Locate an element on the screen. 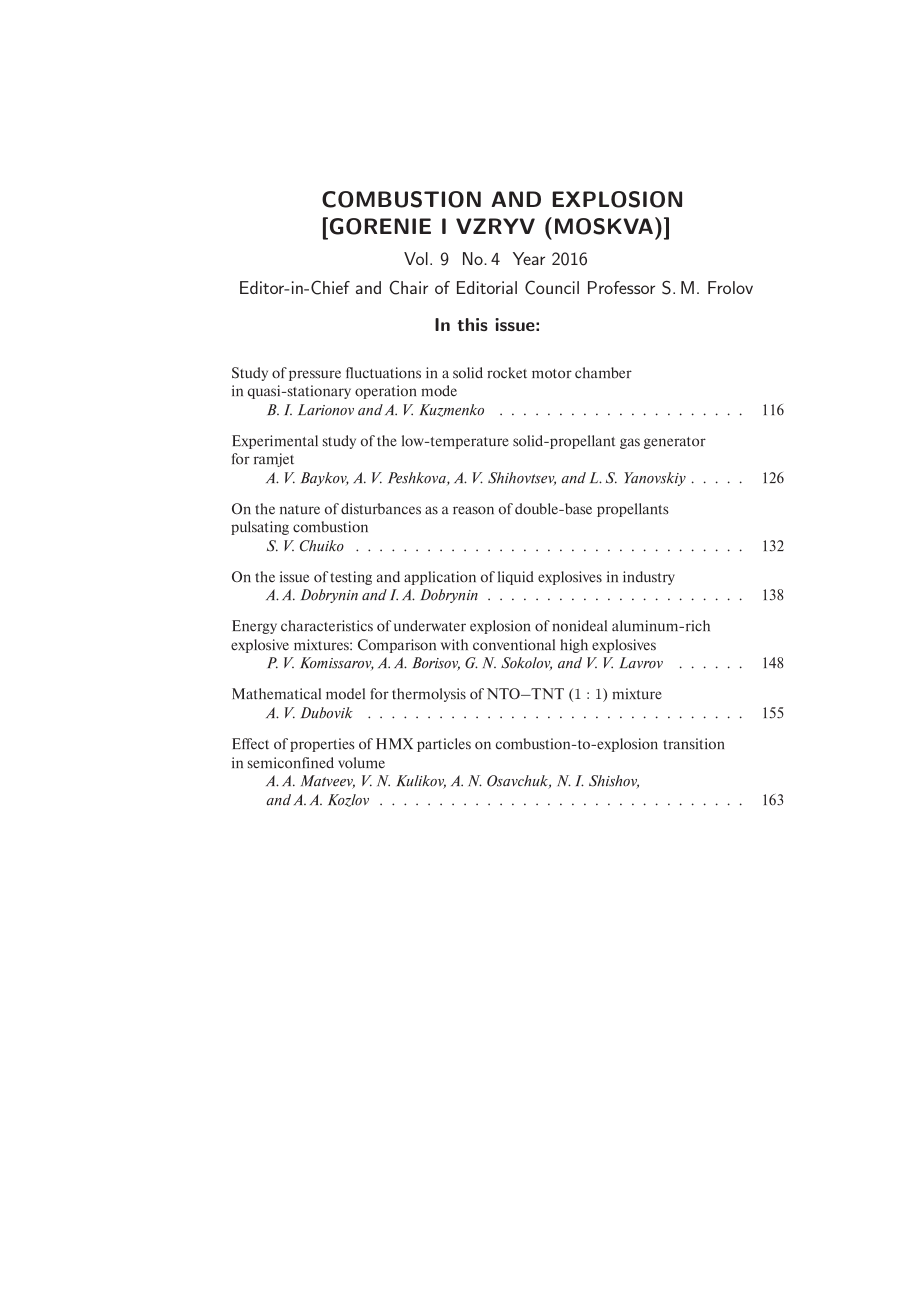 The width and height of the screenshot is (924, 1308). properties is located at coordinates (322, 745).
